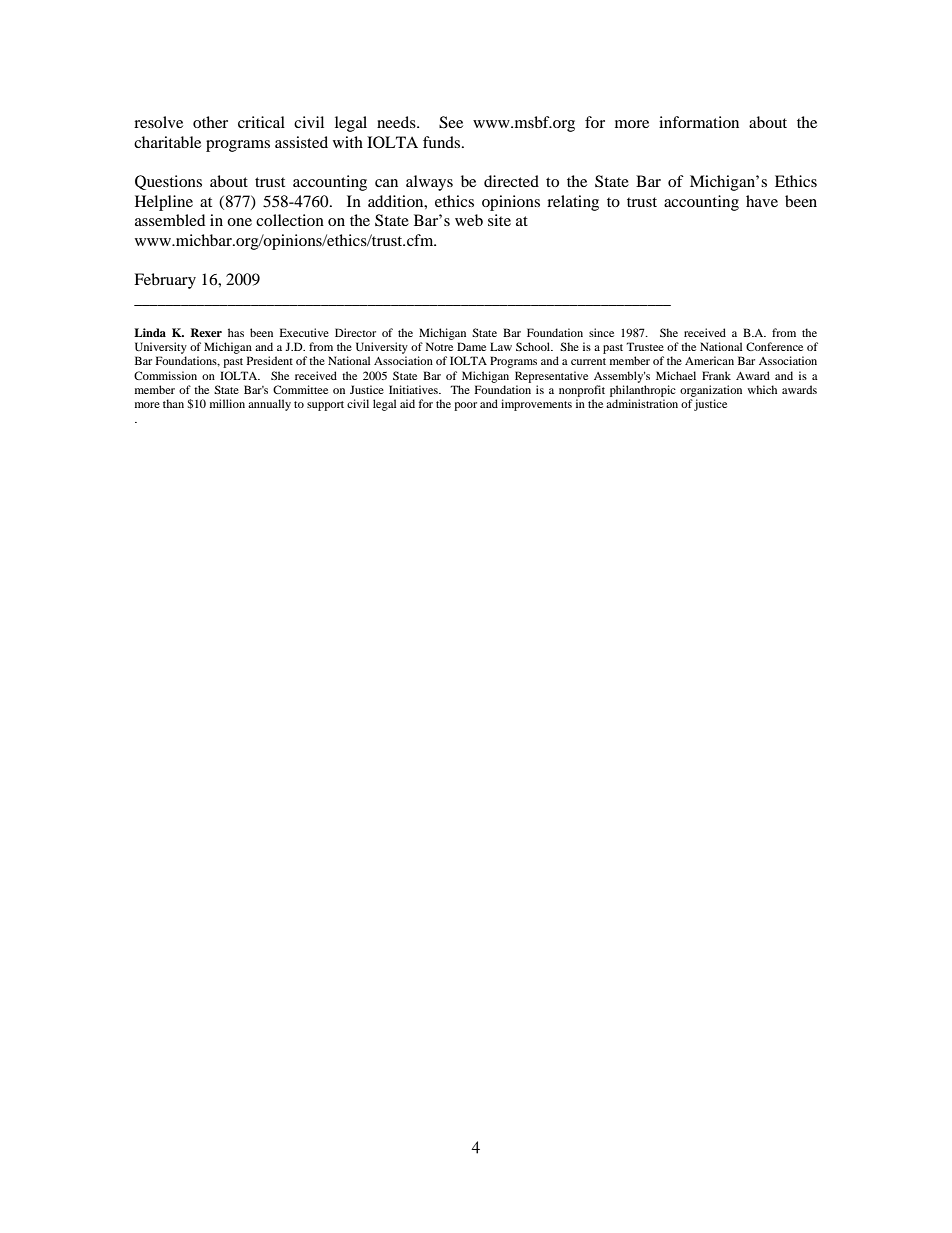  Describe the element at coordinates (711, 391) in the page. I see `organization` at that location.
